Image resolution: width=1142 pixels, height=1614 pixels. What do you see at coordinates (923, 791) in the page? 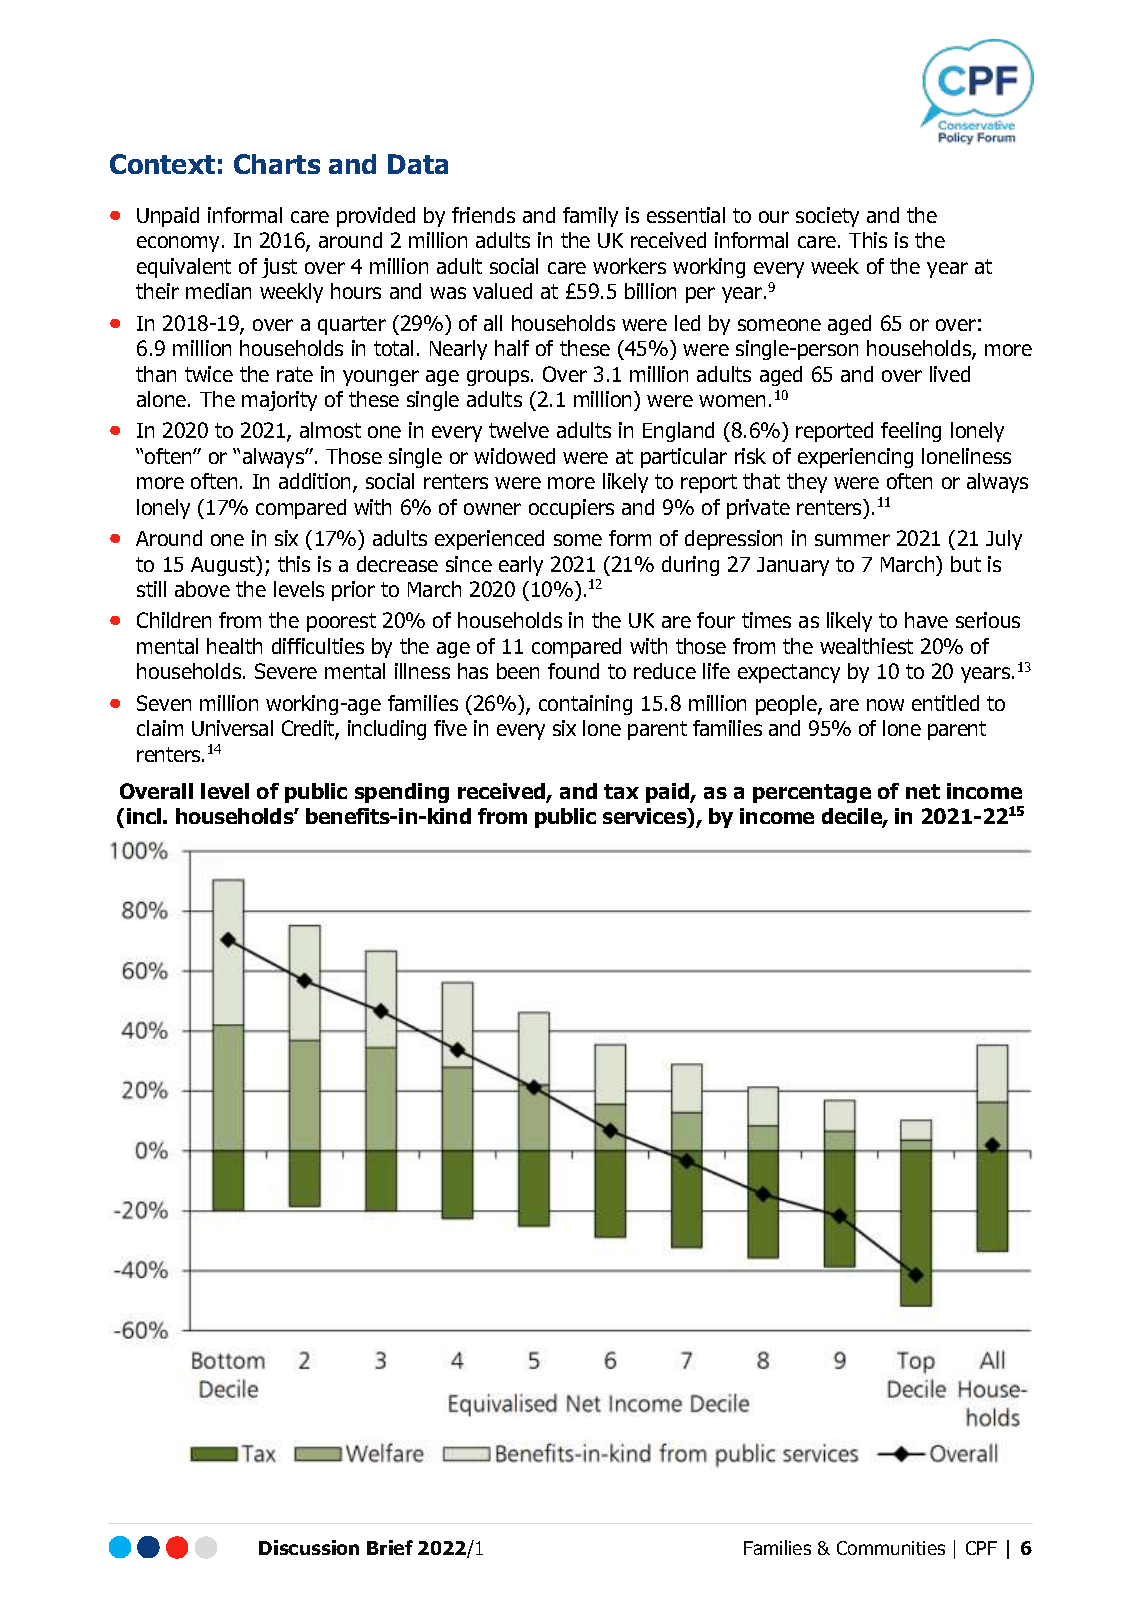
I see `net` at bounding box center [923, 791].
